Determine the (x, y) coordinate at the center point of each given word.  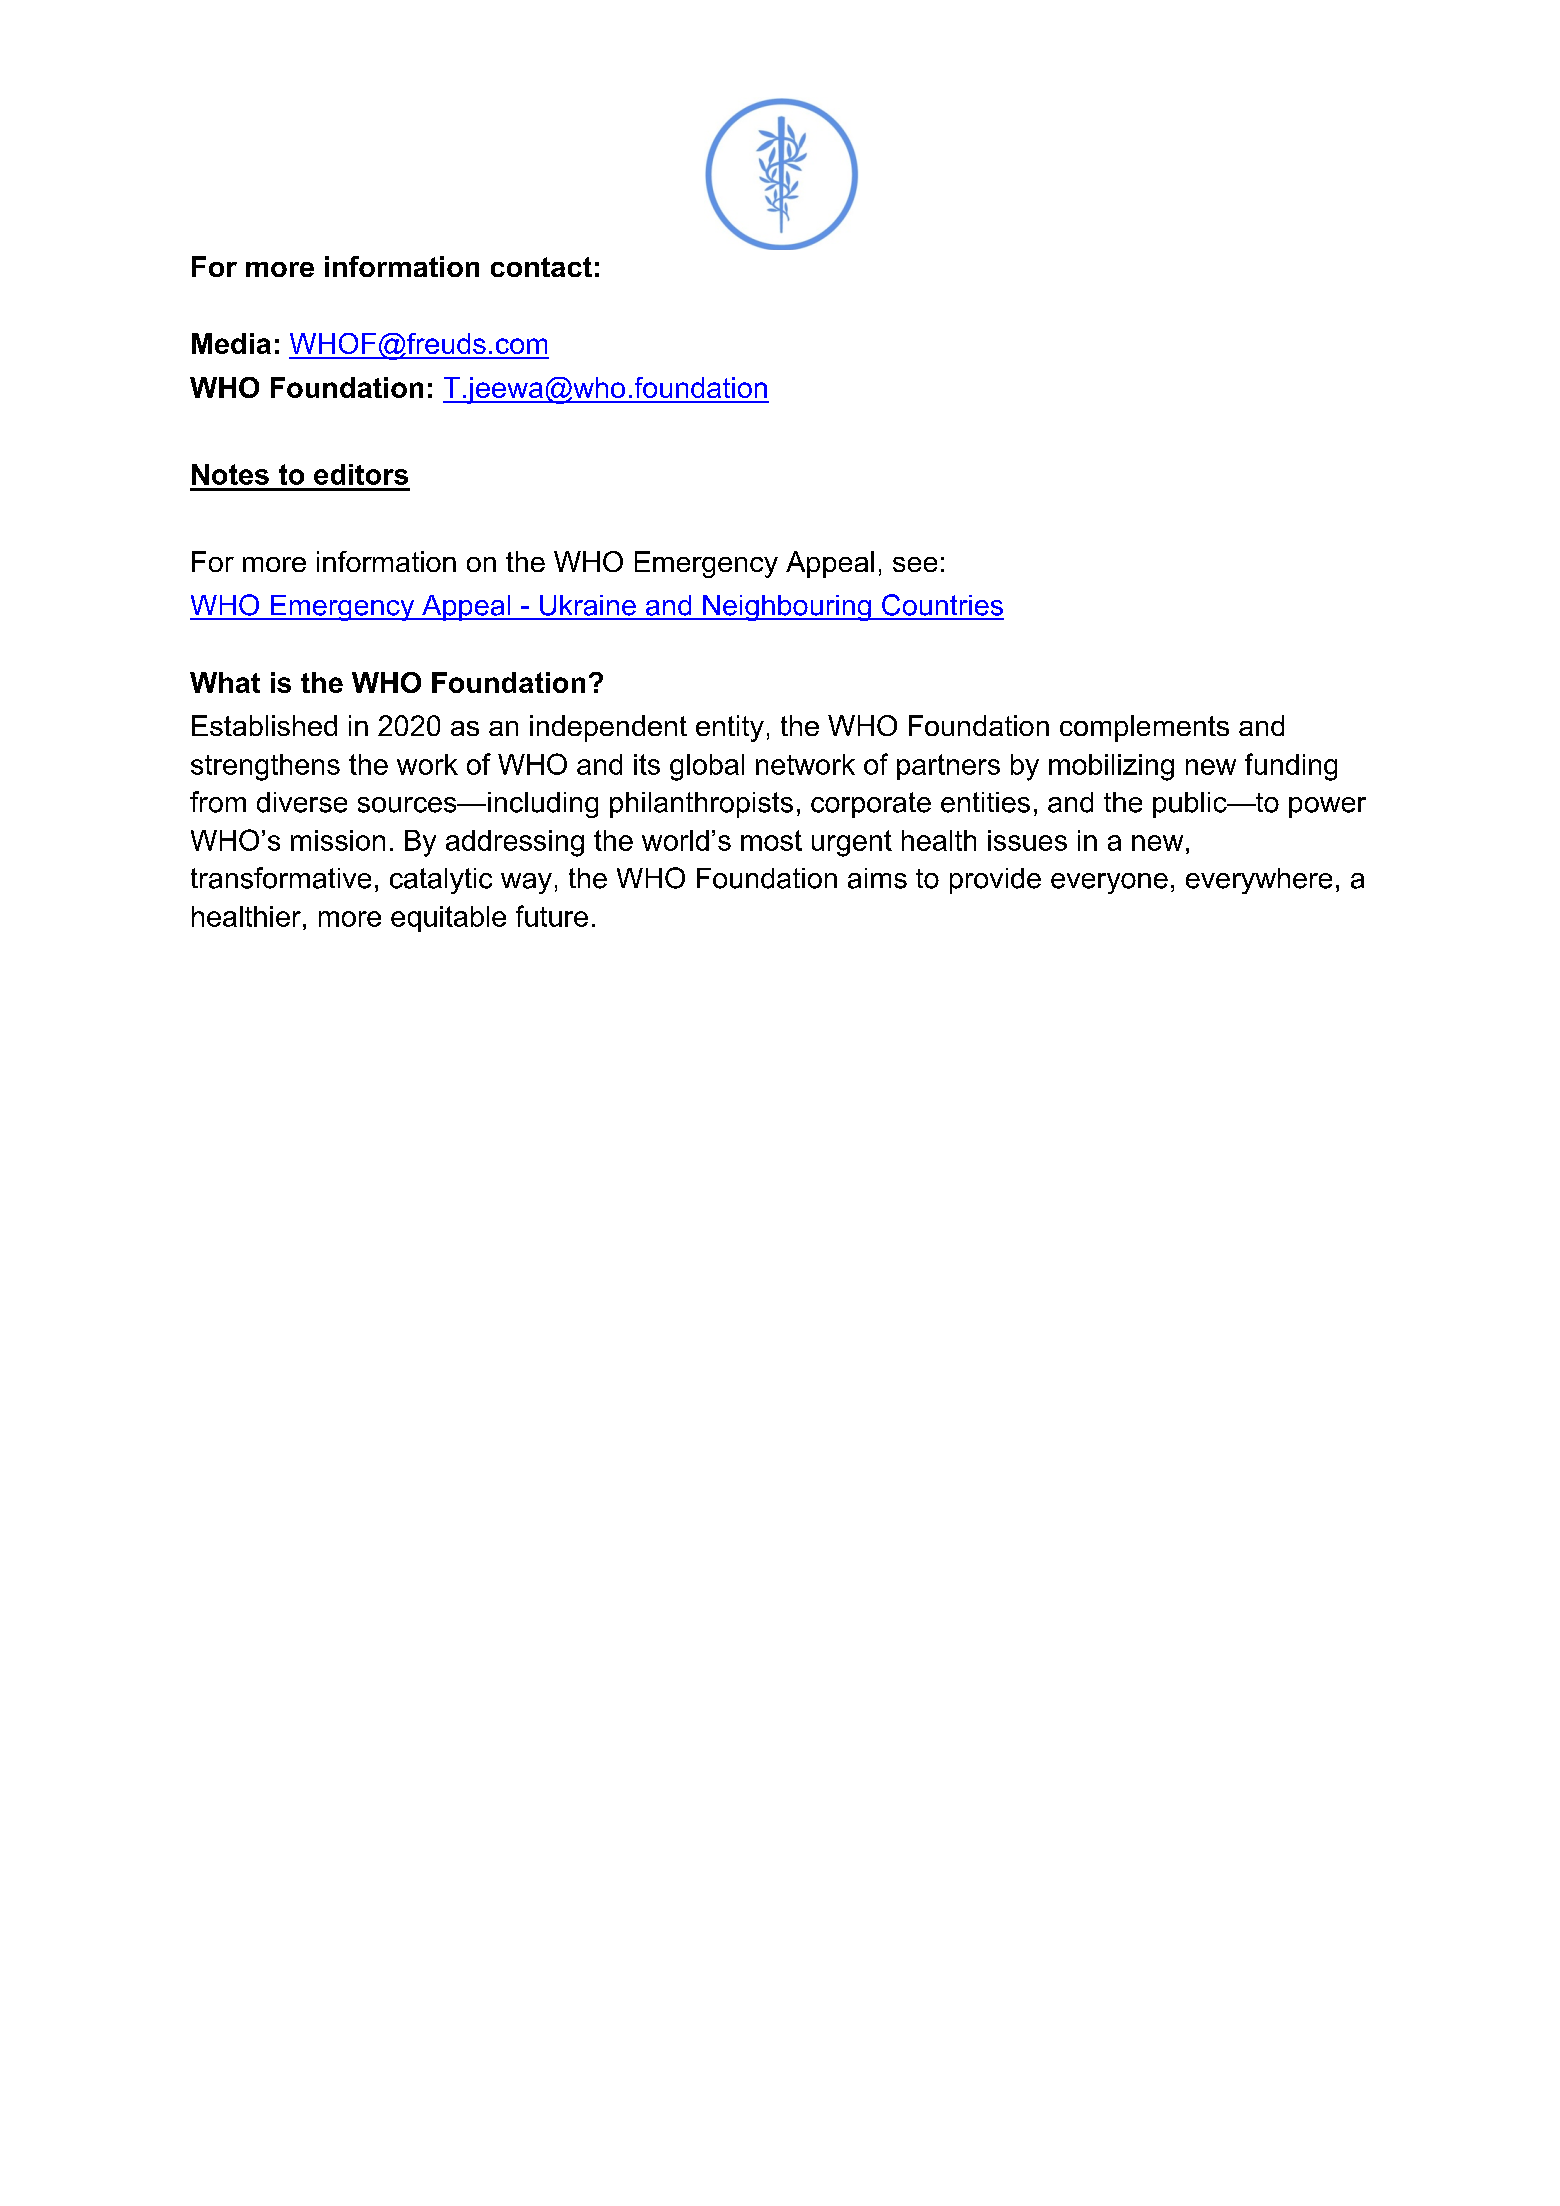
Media (231, 343)
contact (541, 267)
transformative (281, 878)
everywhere (1259, 881)
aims (877, 878)
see (915, 564)
